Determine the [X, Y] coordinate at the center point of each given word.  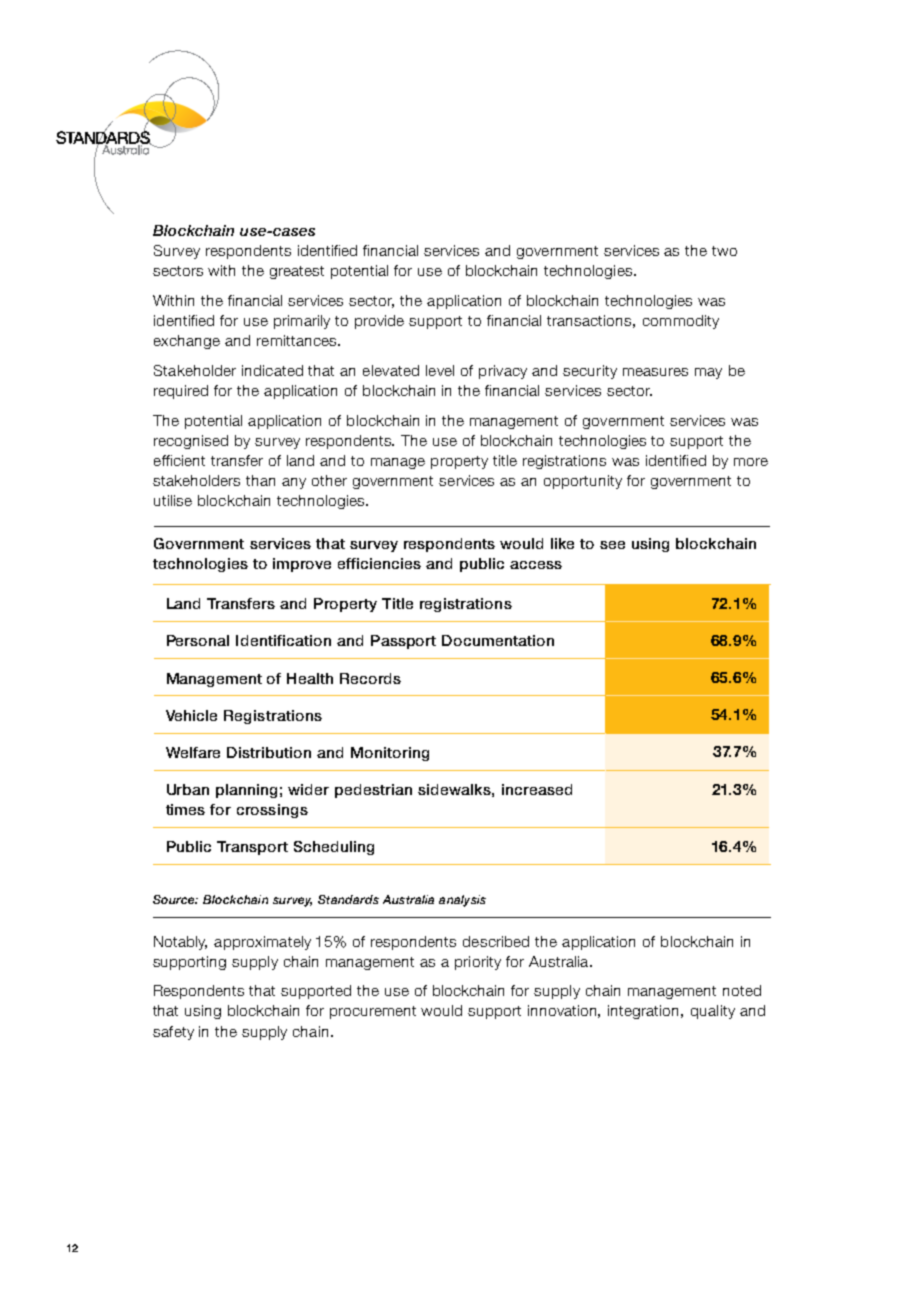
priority [478, 963]
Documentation [498, 640]
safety [173, 1033]
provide [379, 322]
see [612, 545]
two [724, 251]
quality [713, 1012]
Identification [283, 640]
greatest [297, 272]
